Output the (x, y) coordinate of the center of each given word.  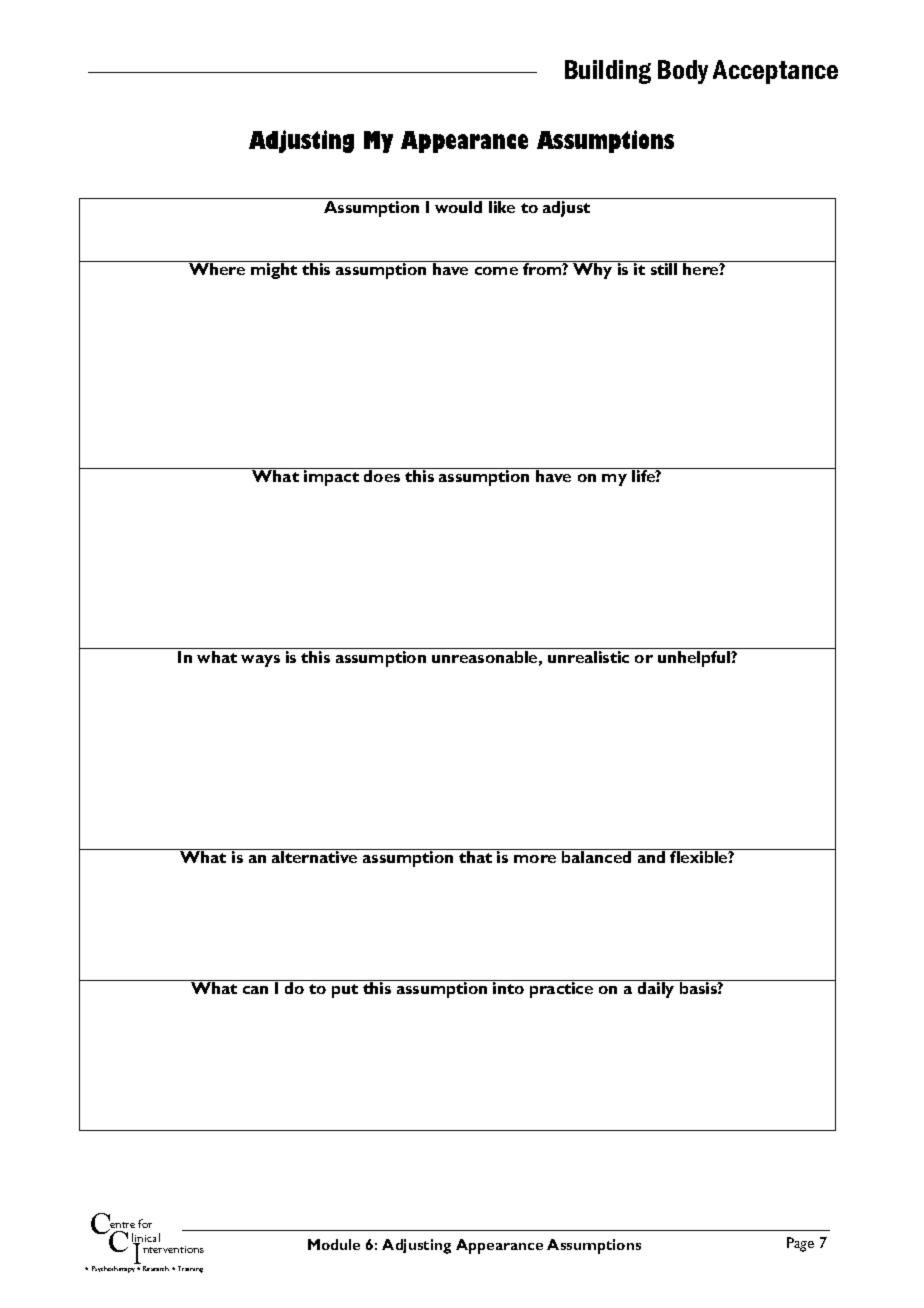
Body (683, 72)
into (508, 987)
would (458, 207)
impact (331, 477)
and (651, 857)
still (664, 268)
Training (190, 1269)
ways (260, 661)
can (255, 990)
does (382, 475)
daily (656, 989)
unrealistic (588, 657)
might (274, 270)
